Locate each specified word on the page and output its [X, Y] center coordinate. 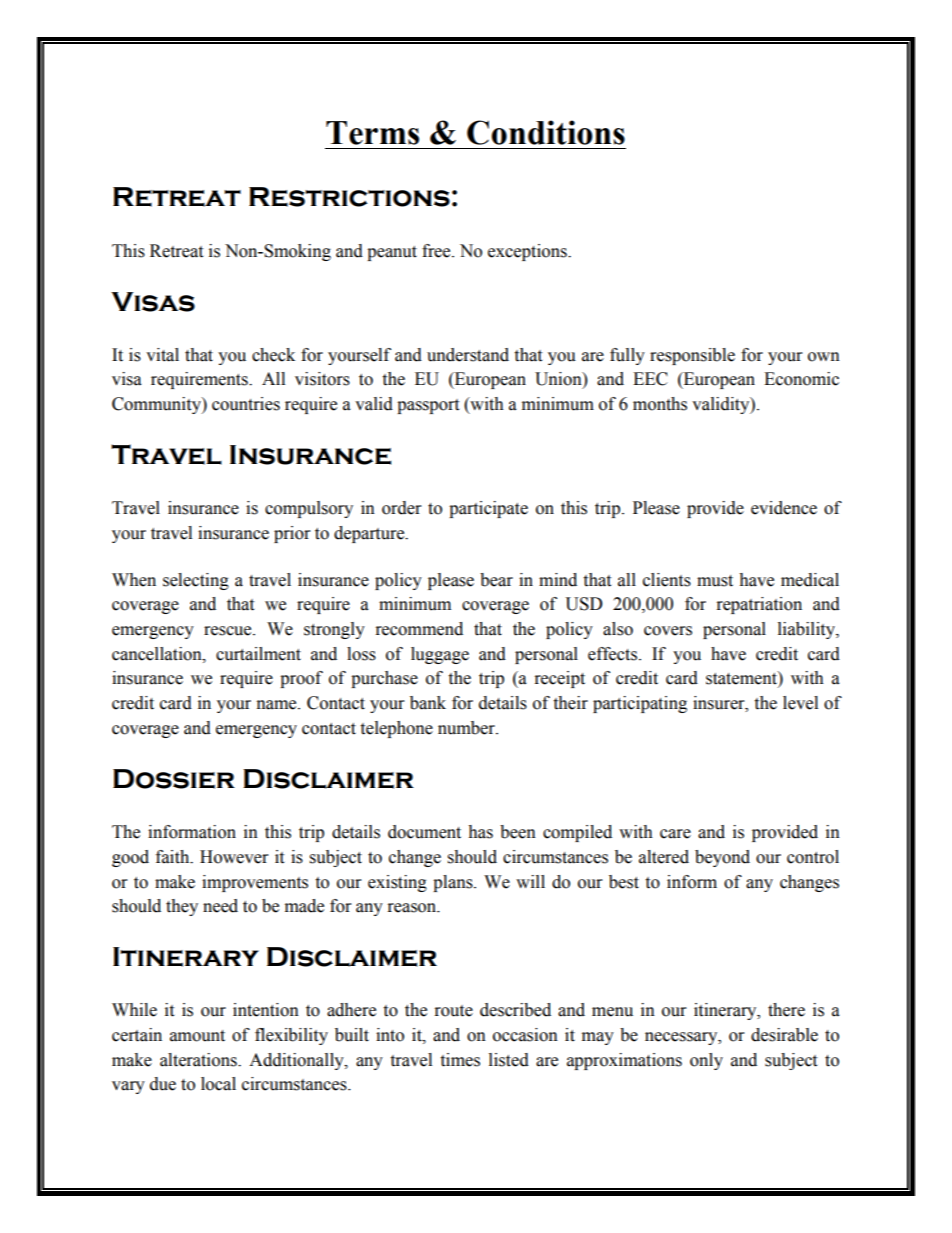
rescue [229, 631]
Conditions [546, 132]
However [234, 857]
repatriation [759, 605]
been [518, 832]
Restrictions [349, 197]
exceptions [528, 252]
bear [496, 580]
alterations [199, 1060]
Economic [801, 379]
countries [246, 404]
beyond [722, 858]
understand [468, 355]
